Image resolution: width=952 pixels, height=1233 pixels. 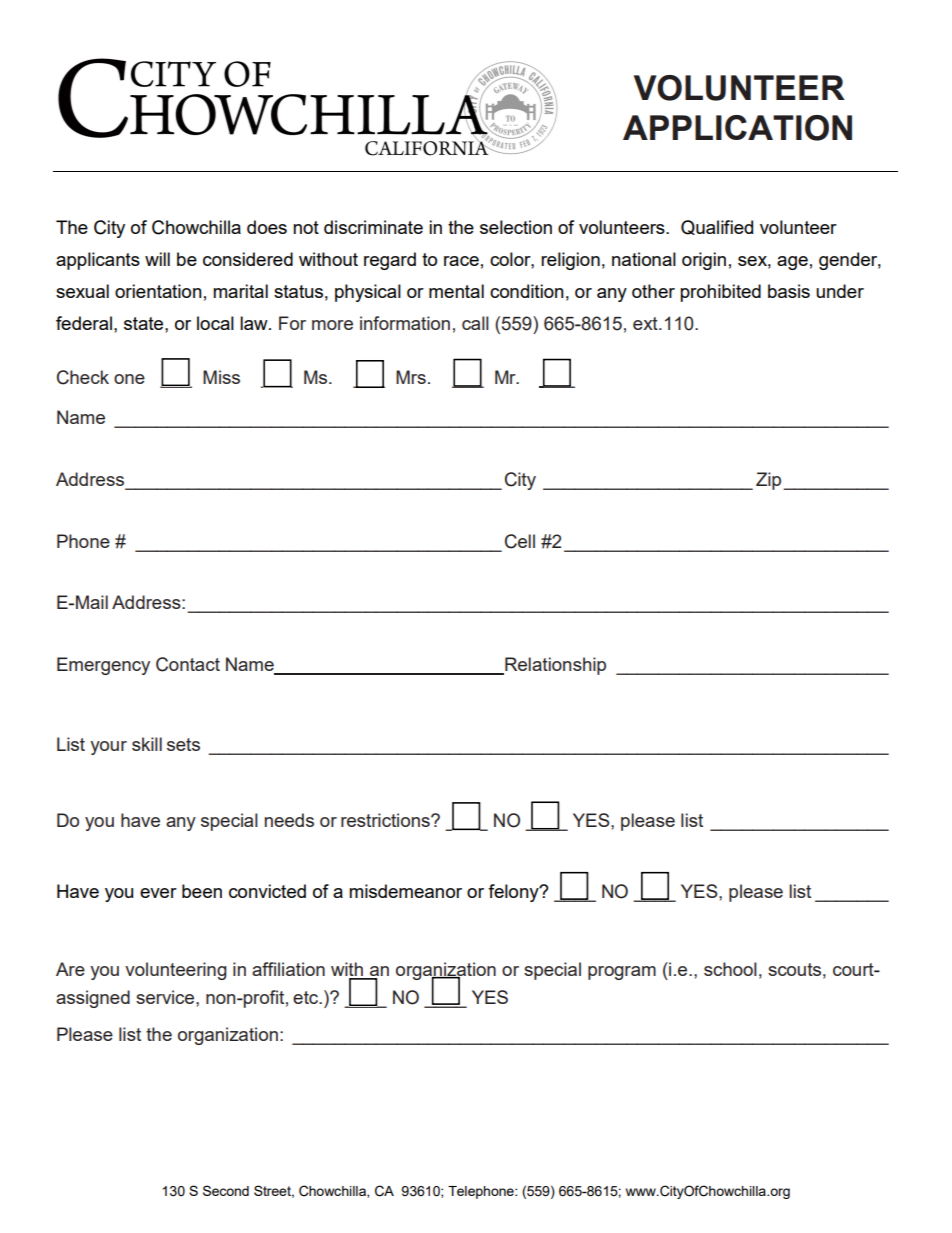 I want to click on does, so click(x=267, y=227).
